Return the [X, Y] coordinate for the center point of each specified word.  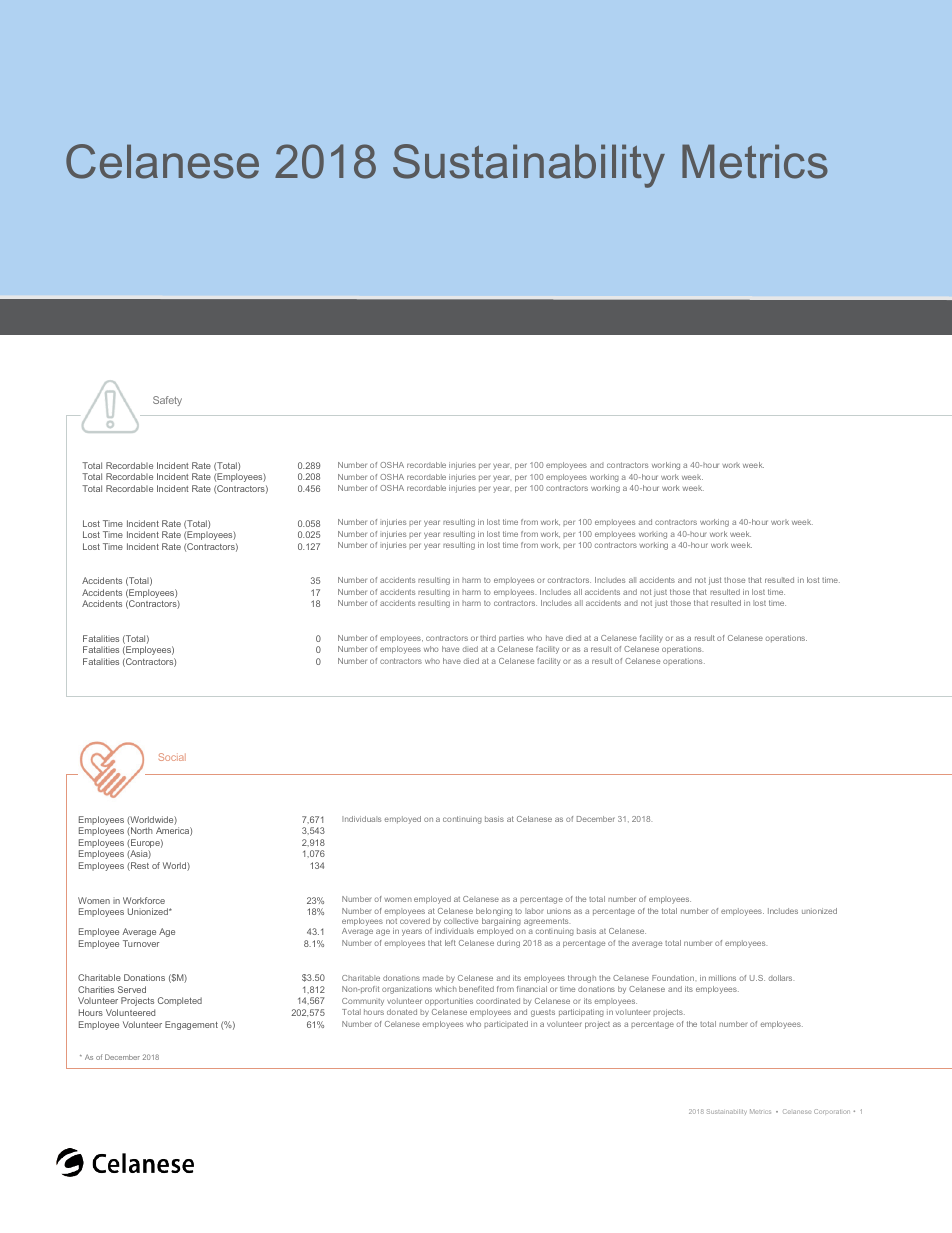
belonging [494, 913]
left [450, 943]
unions [559, 911]
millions [722, 978]
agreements [547, 922]
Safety [167, 401]
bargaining [501, 922]
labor [534, 911]
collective [461, 921]
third [488, 638]
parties [511, 639]
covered [415, 921]
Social [172, 757]
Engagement [191, 1025]
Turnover [141, 943]
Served [132, 989]
